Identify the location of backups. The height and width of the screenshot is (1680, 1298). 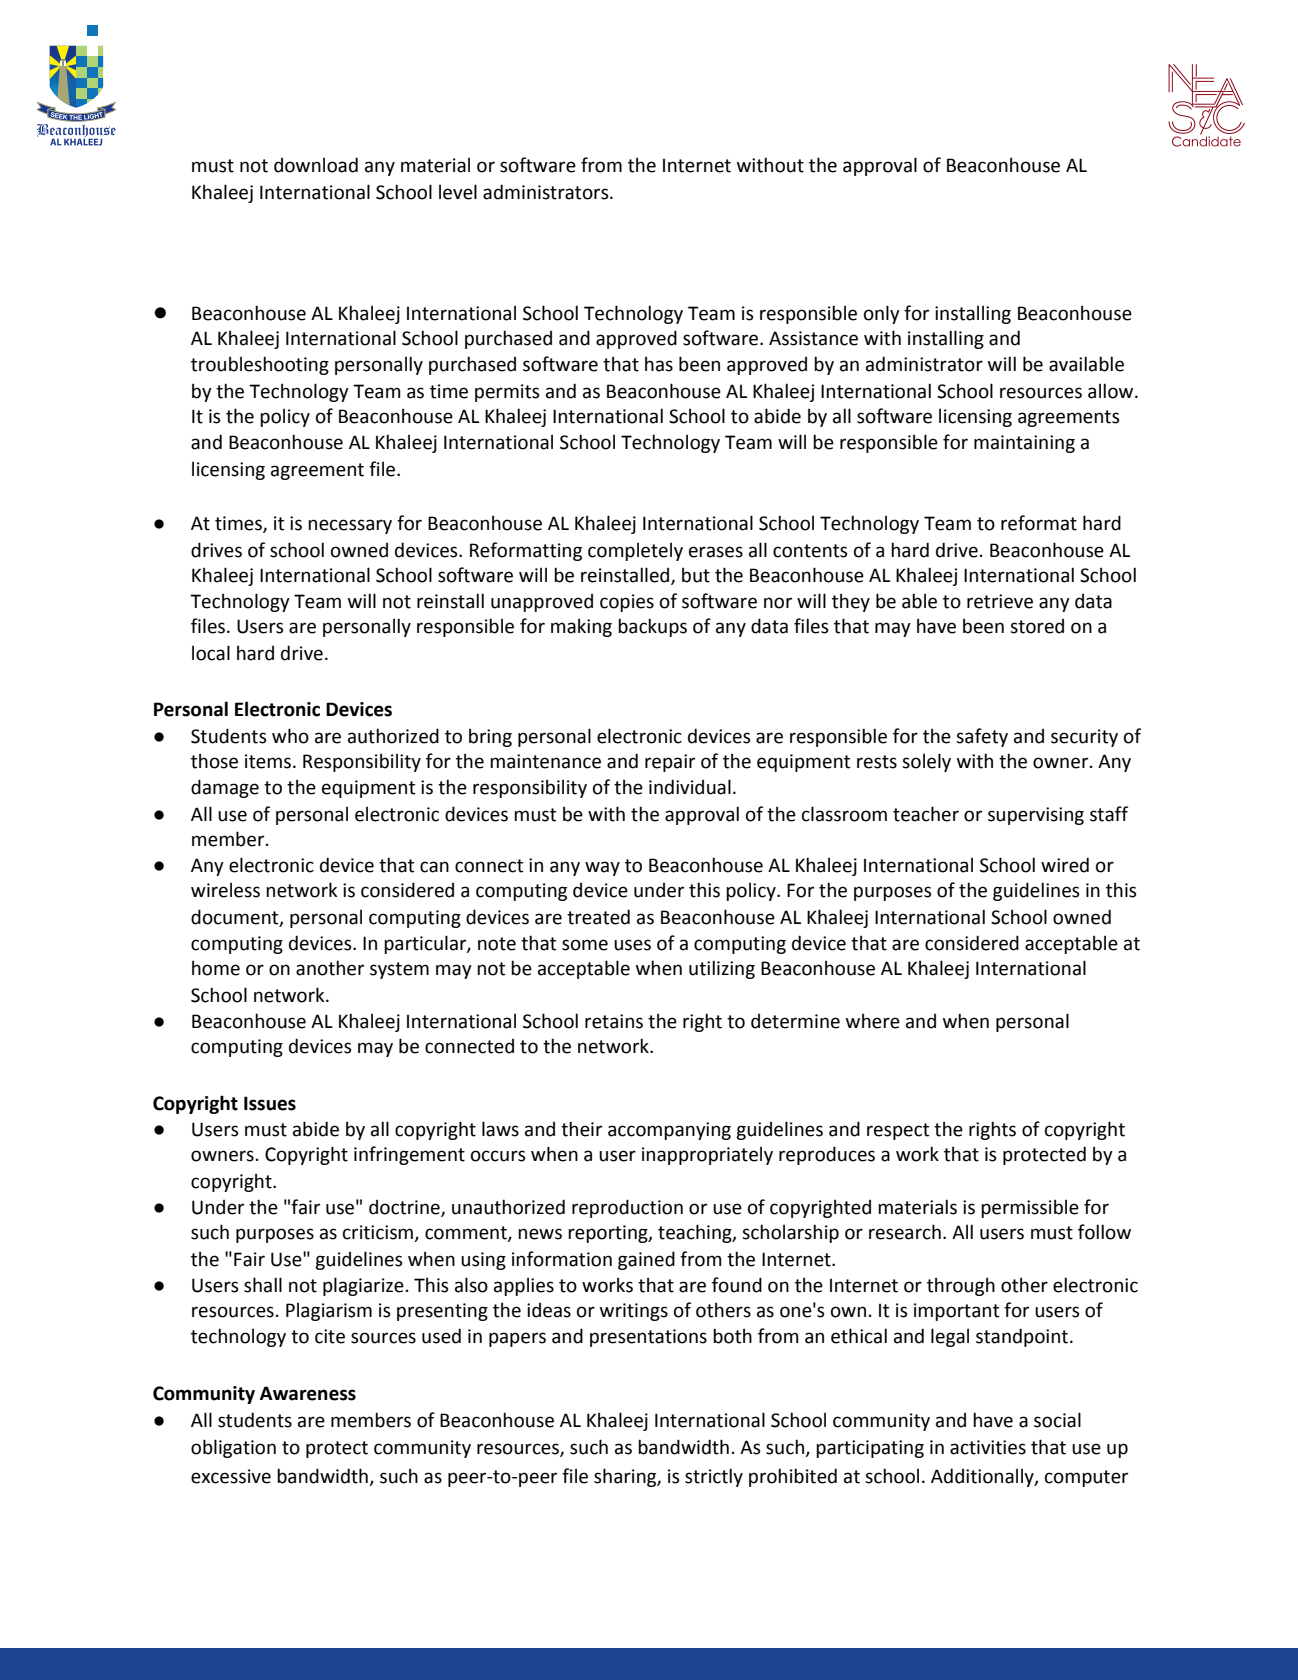
(652, 627).
